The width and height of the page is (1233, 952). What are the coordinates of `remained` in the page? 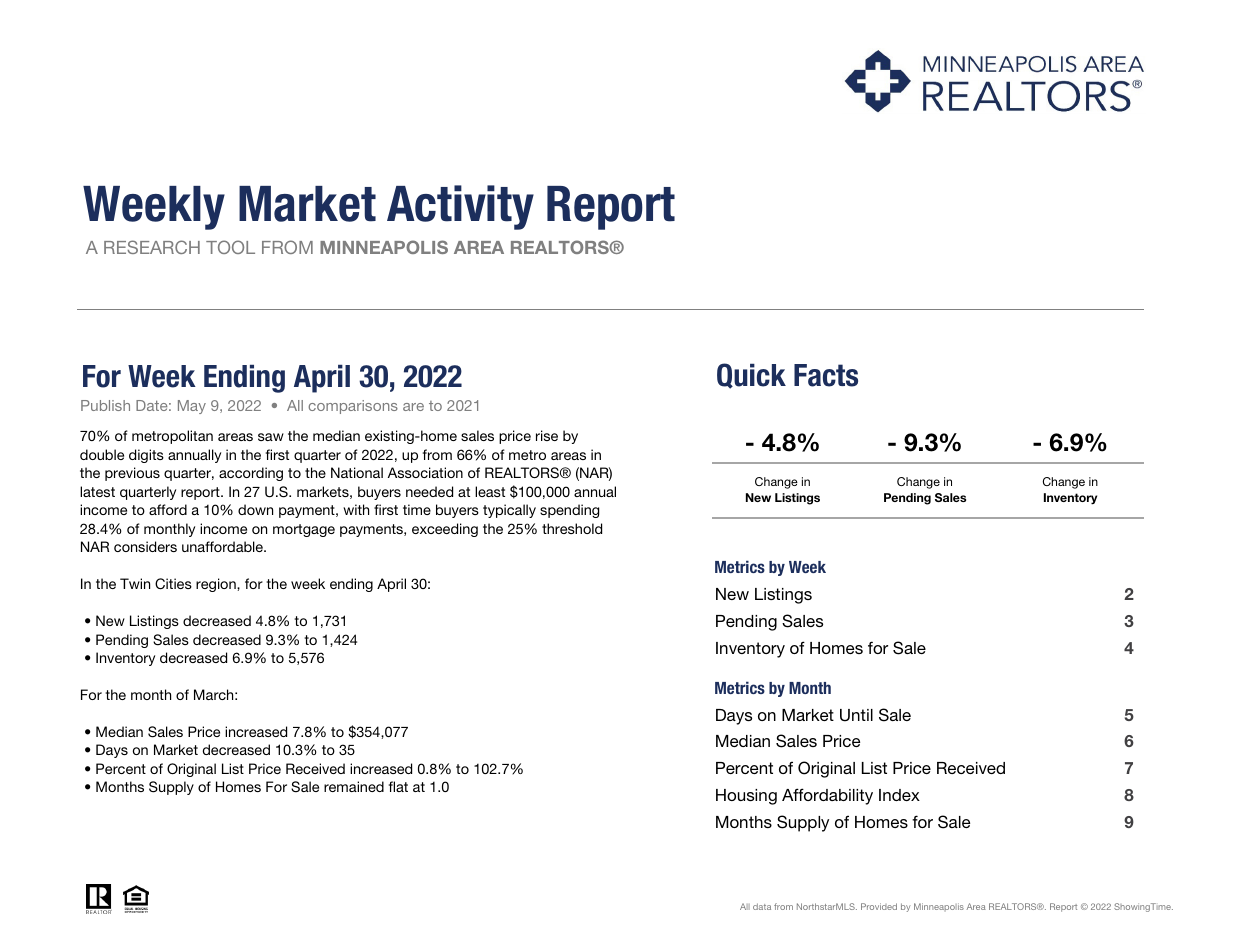 It's located at (354, 786).
